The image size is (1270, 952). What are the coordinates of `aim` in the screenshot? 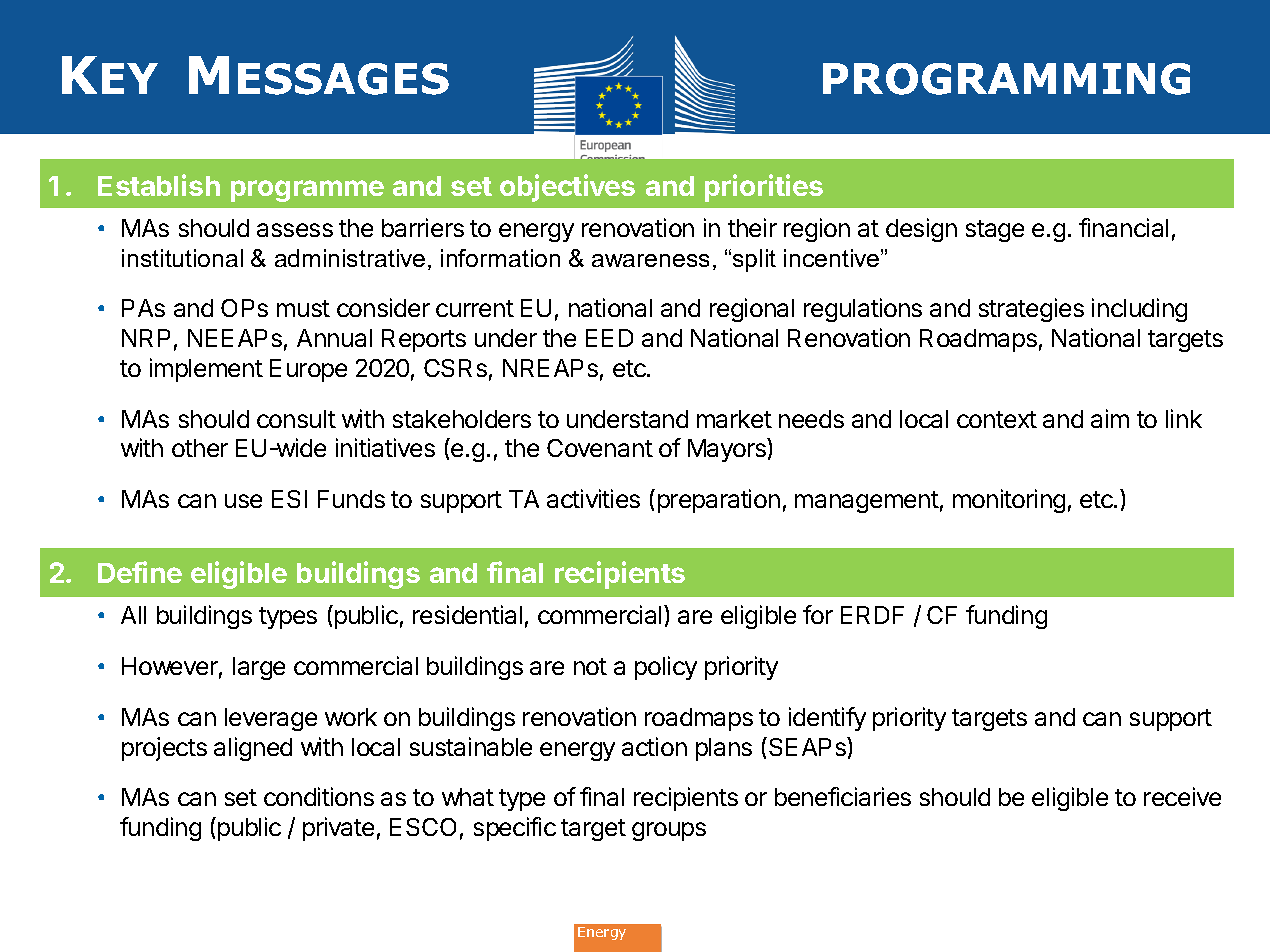 It's located at (1110, 418).
